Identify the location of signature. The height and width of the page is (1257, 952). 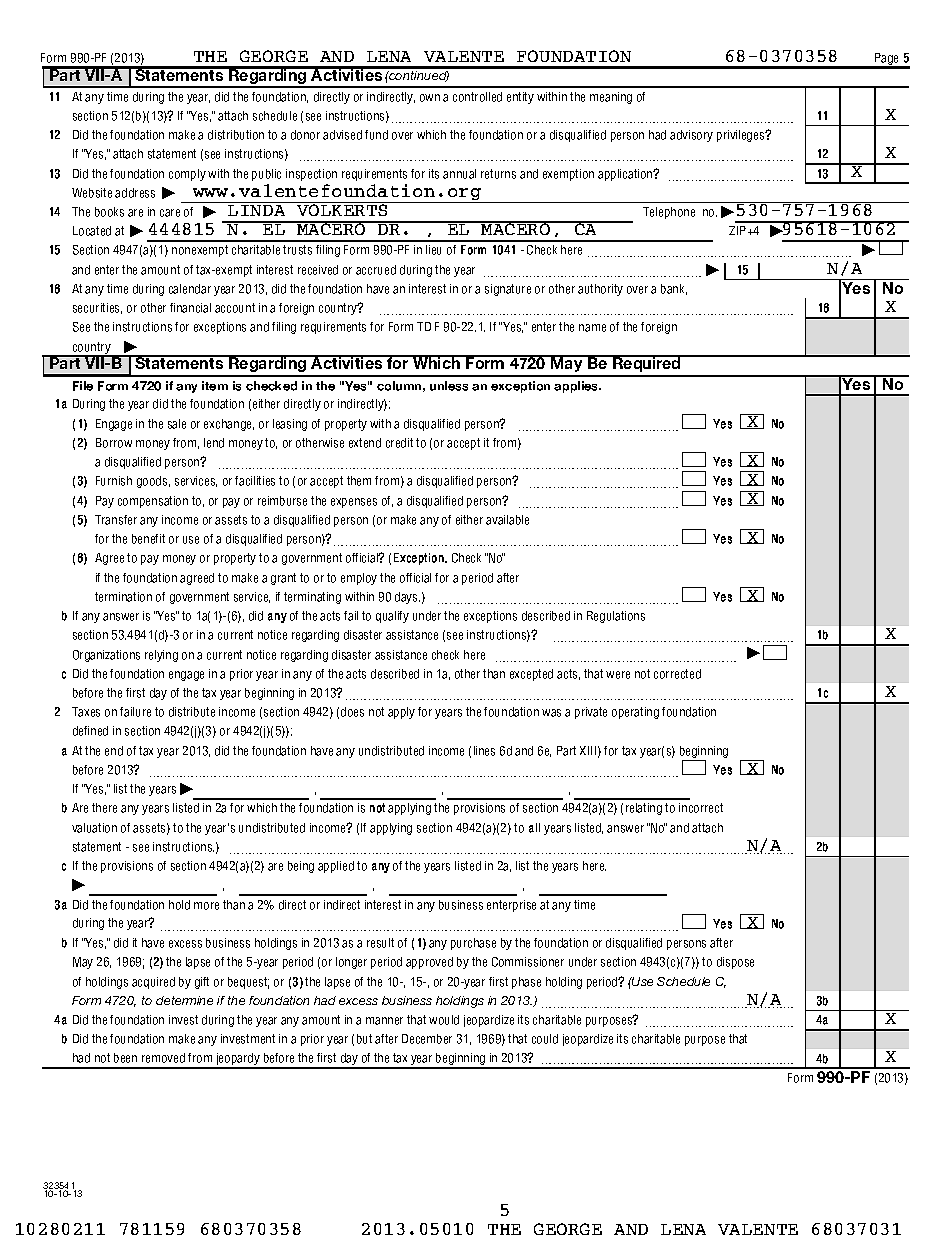
(508, 290).
